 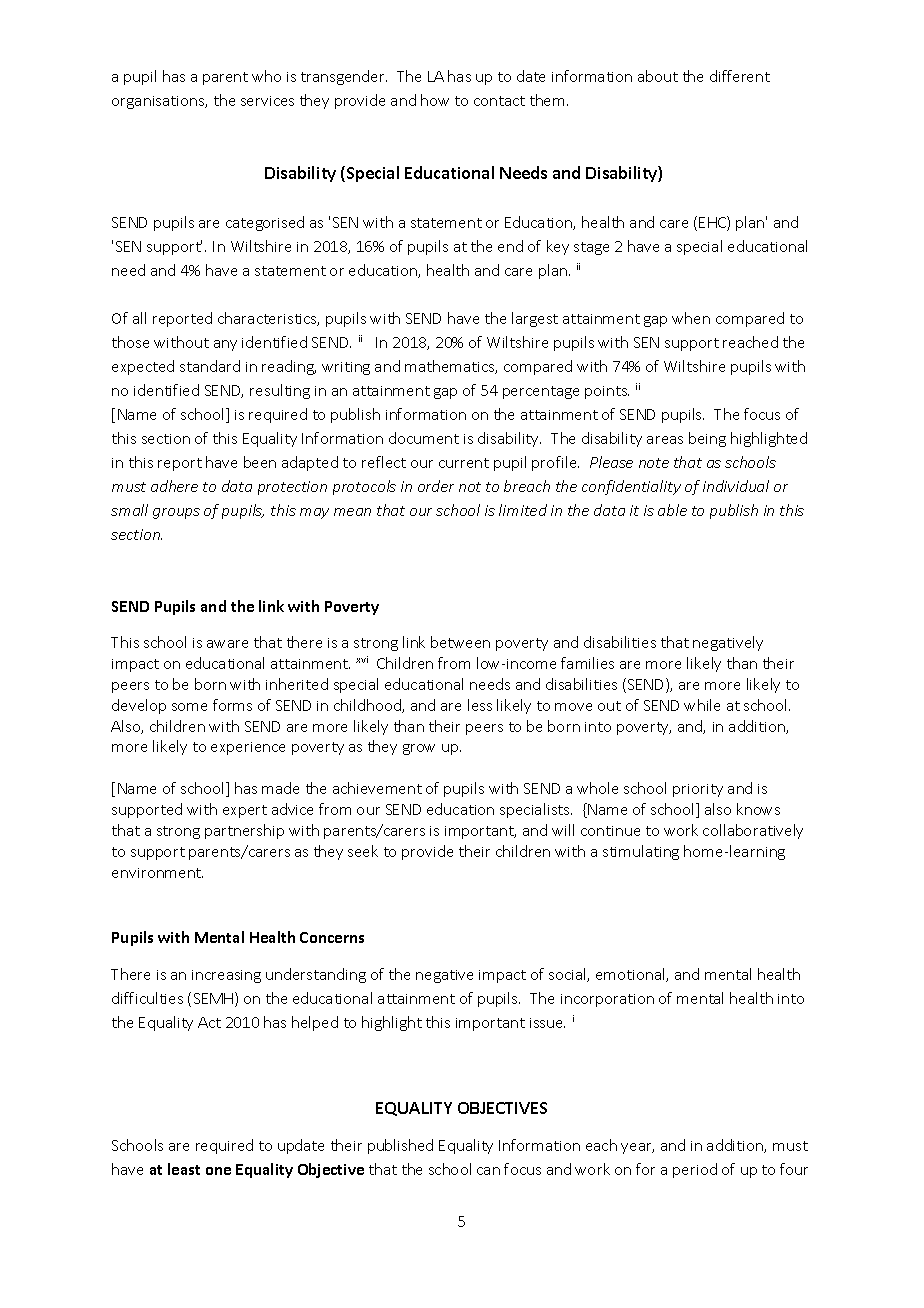 What do you see at coordinates (245, 811) in the screenshot?
I see `expert` at bounding box center [245, 811].
